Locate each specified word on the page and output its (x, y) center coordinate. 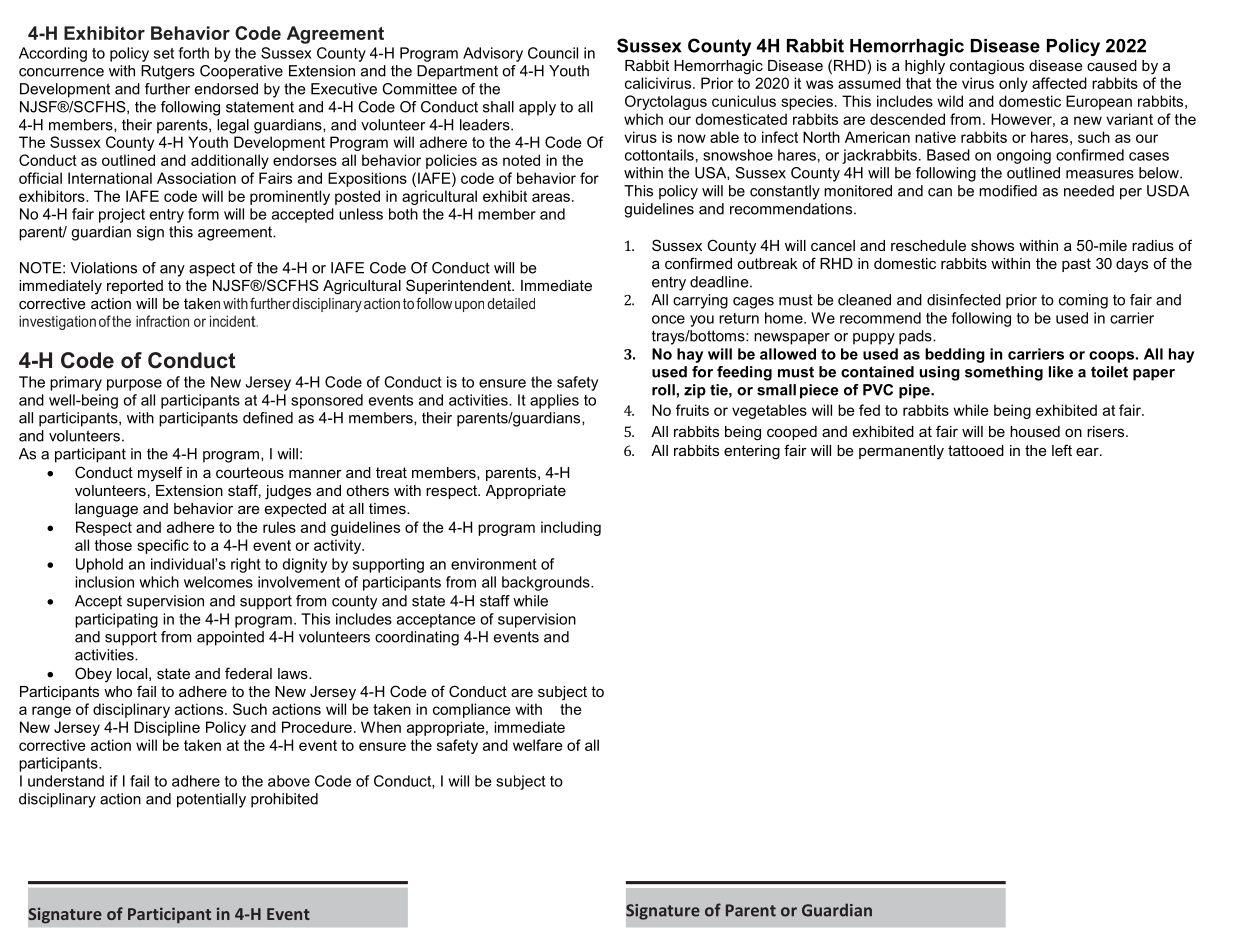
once (668, 319)
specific (163, 546)
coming (1083, 301)
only (1013, 84)
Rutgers (168, 72)
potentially (211, 800)
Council (553, 53)
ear (1088, 451)
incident (234, 321)
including (571, 528)
